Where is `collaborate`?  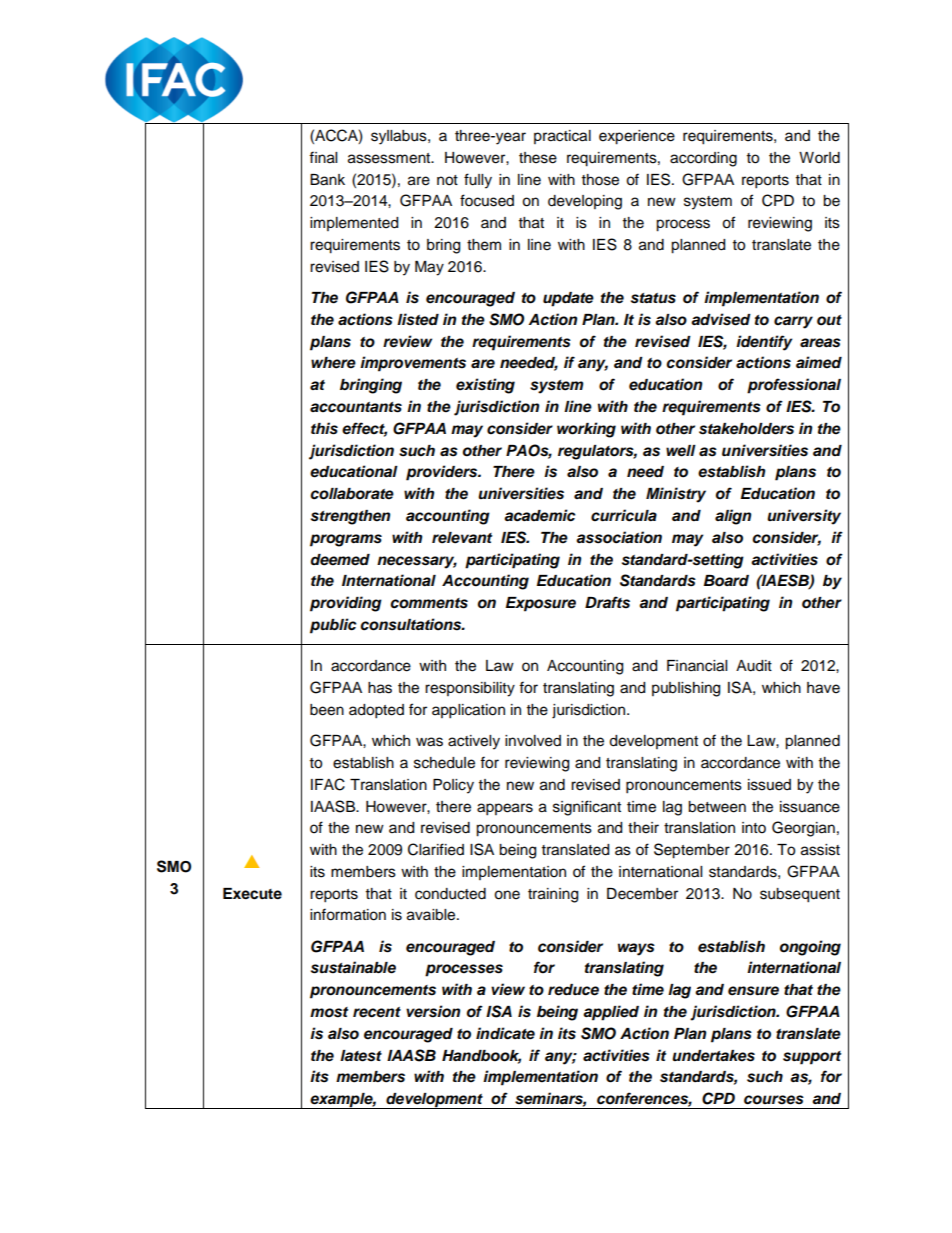
collaborate is located at coordinates (352, 494).
